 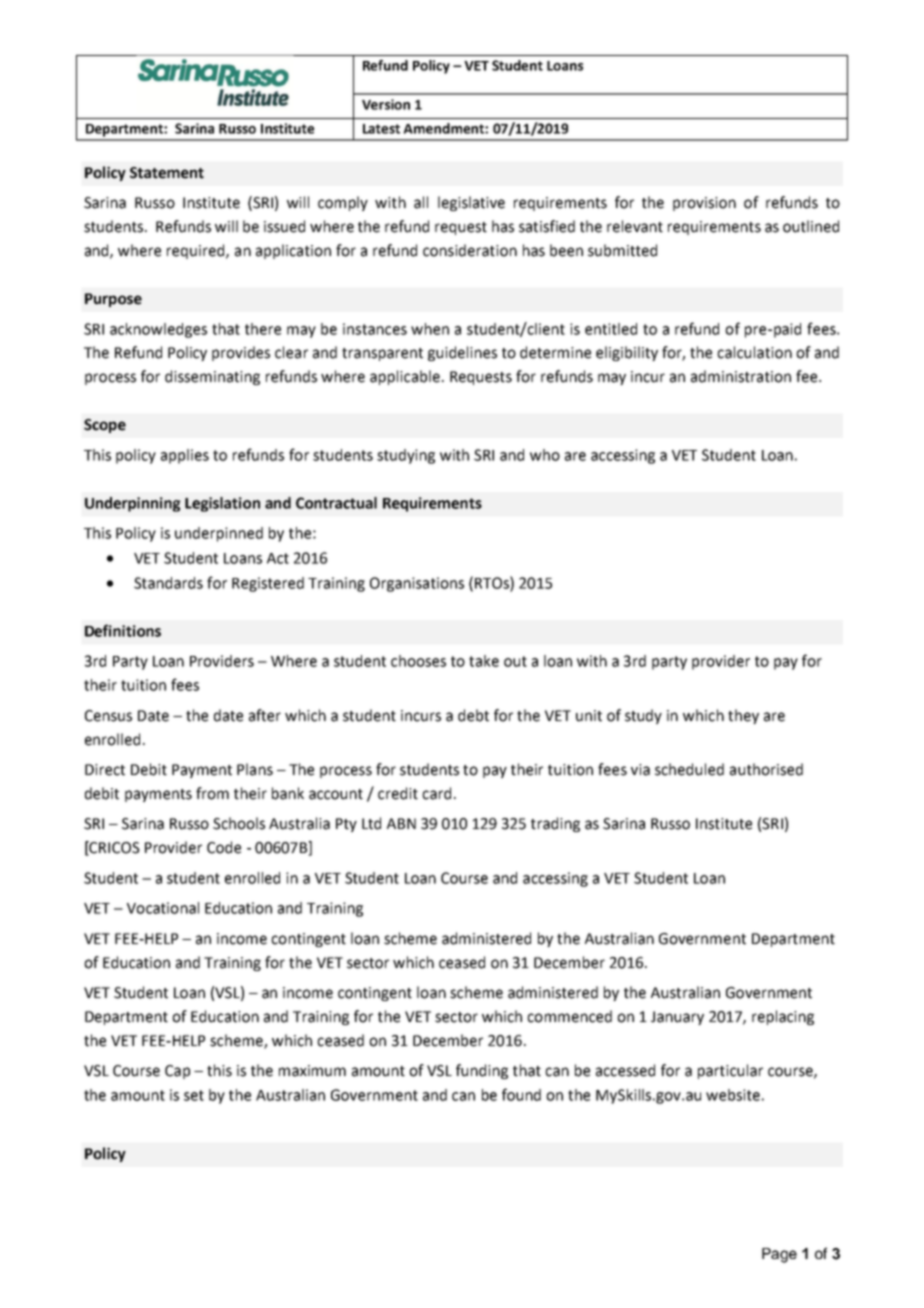 I want to click on scheduled, so click(x=689, y=769).
